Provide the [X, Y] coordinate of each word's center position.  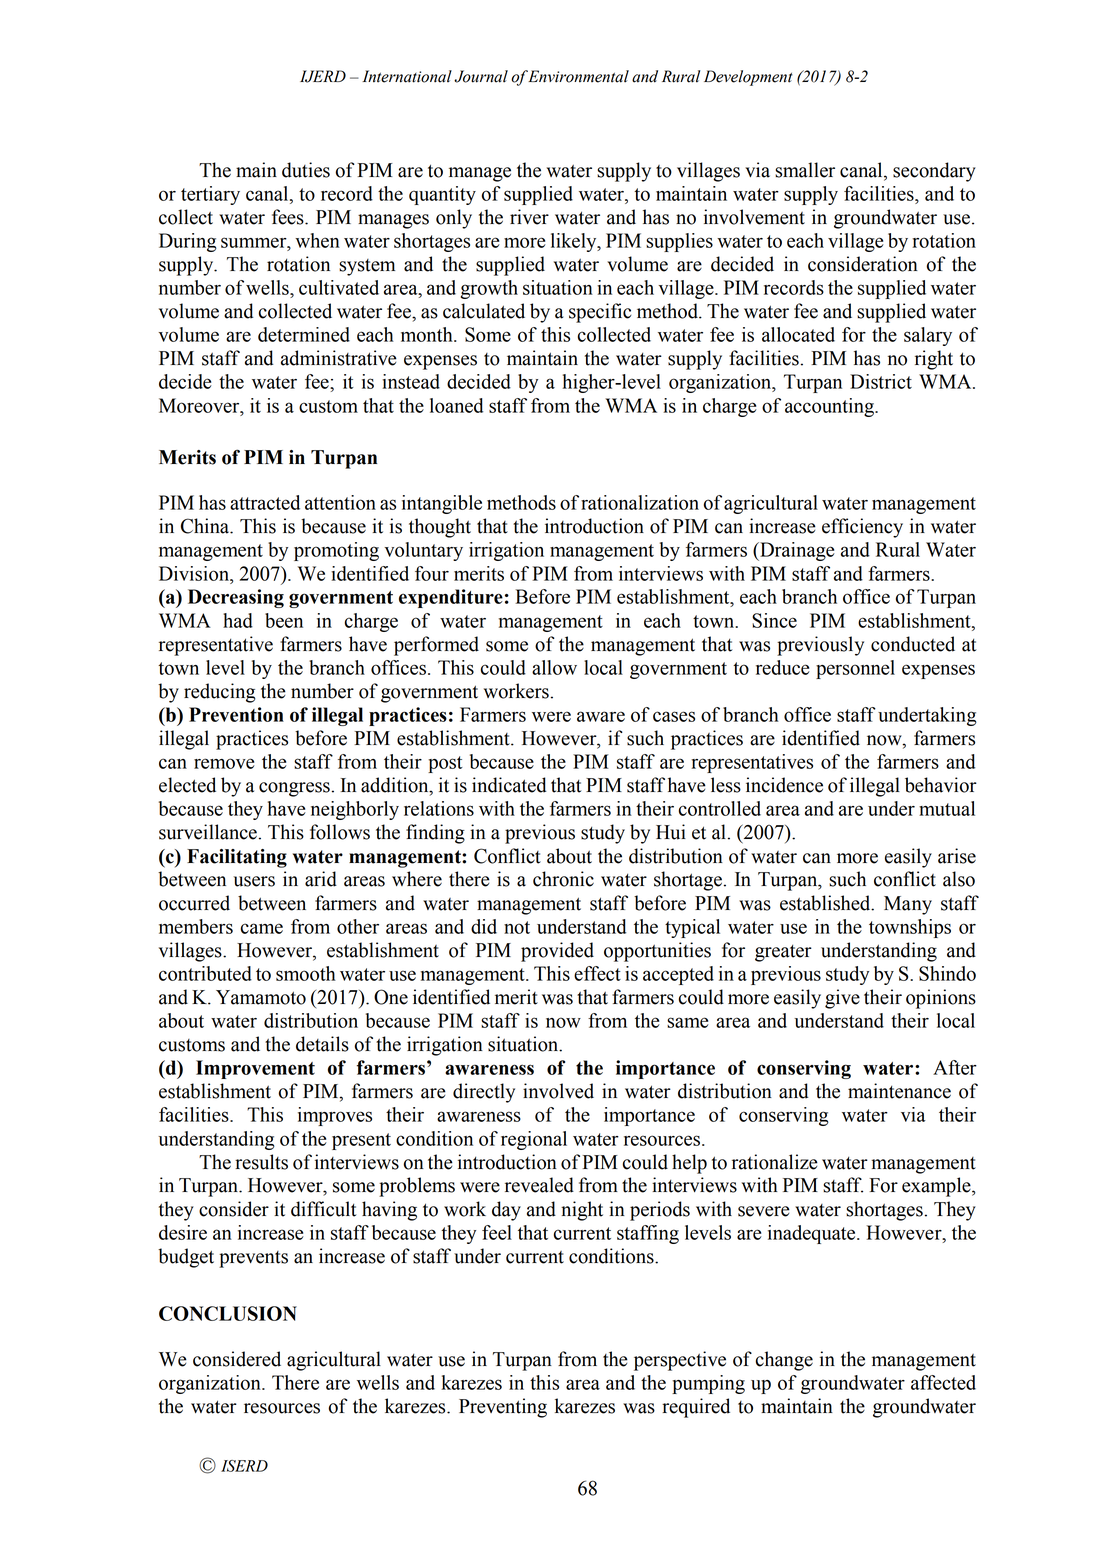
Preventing [503, 1408]
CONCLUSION [228, 1313]
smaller [805, 170]
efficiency [862, 528]
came [262, 928]
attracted [265, 502]
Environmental [578, 76]
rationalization [640, 502]
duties [306, 170]
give [842, 999]
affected [943, 1382]
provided [557, 952]
